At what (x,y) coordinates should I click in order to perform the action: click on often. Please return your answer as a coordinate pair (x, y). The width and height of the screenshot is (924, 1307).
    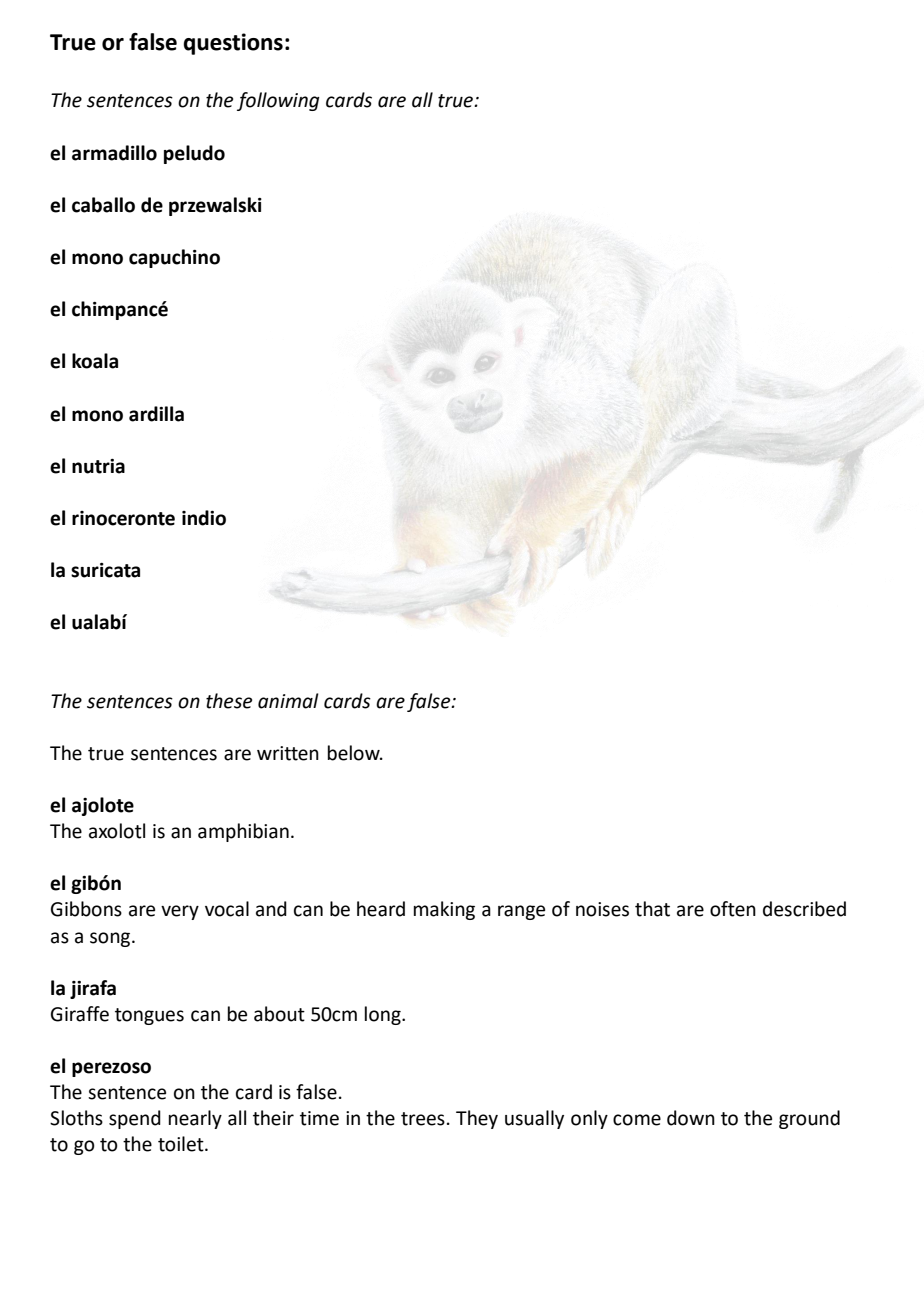
    Looking at the image, I should click on (733, 909).
